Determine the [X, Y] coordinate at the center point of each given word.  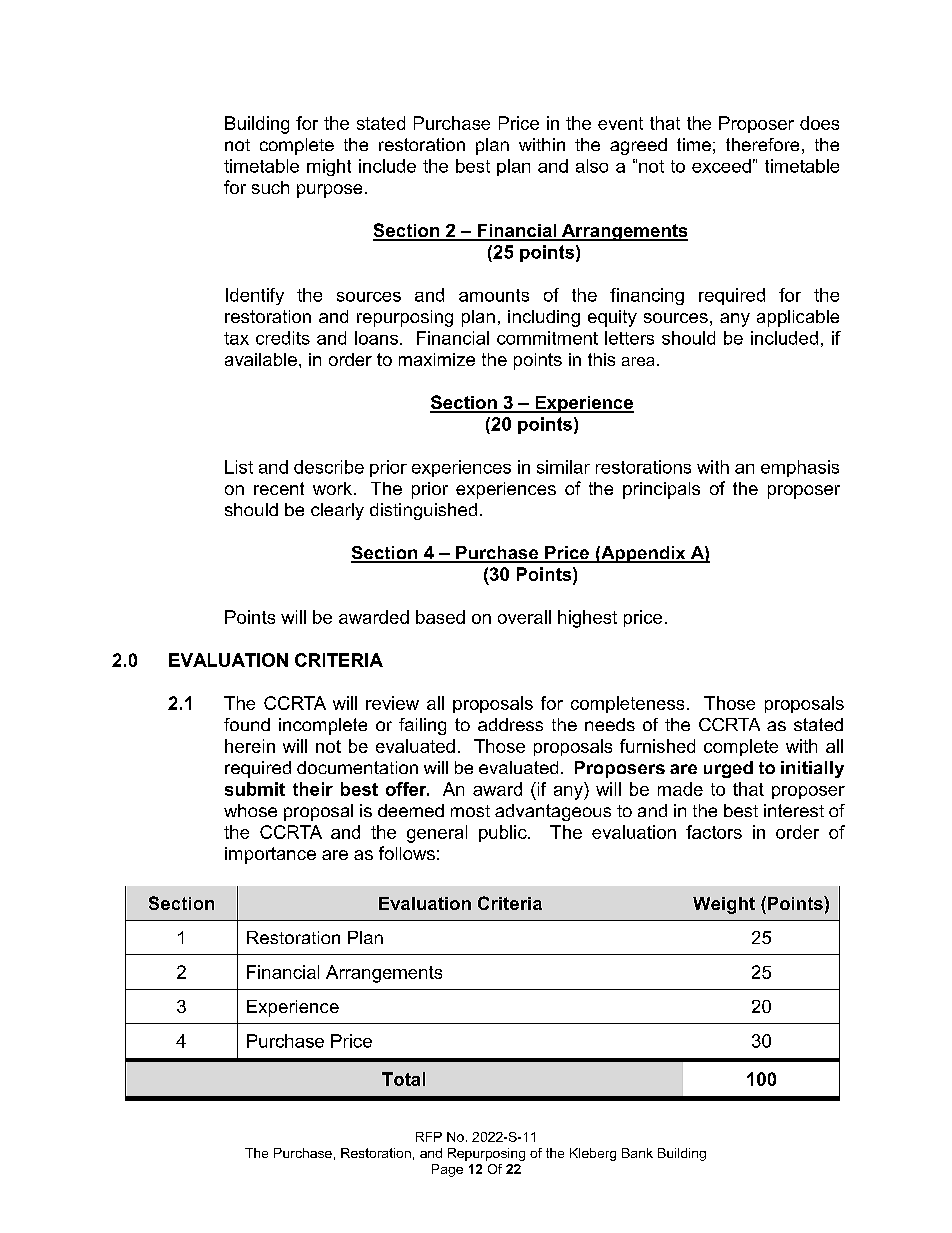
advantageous [553, 812]
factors [714, 832]
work [332, 488]
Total [403, 1079]
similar [563, 467]
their [313, 789]
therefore [762, 144]
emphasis [800, 468]
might [329, 167]
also [592, 166]
